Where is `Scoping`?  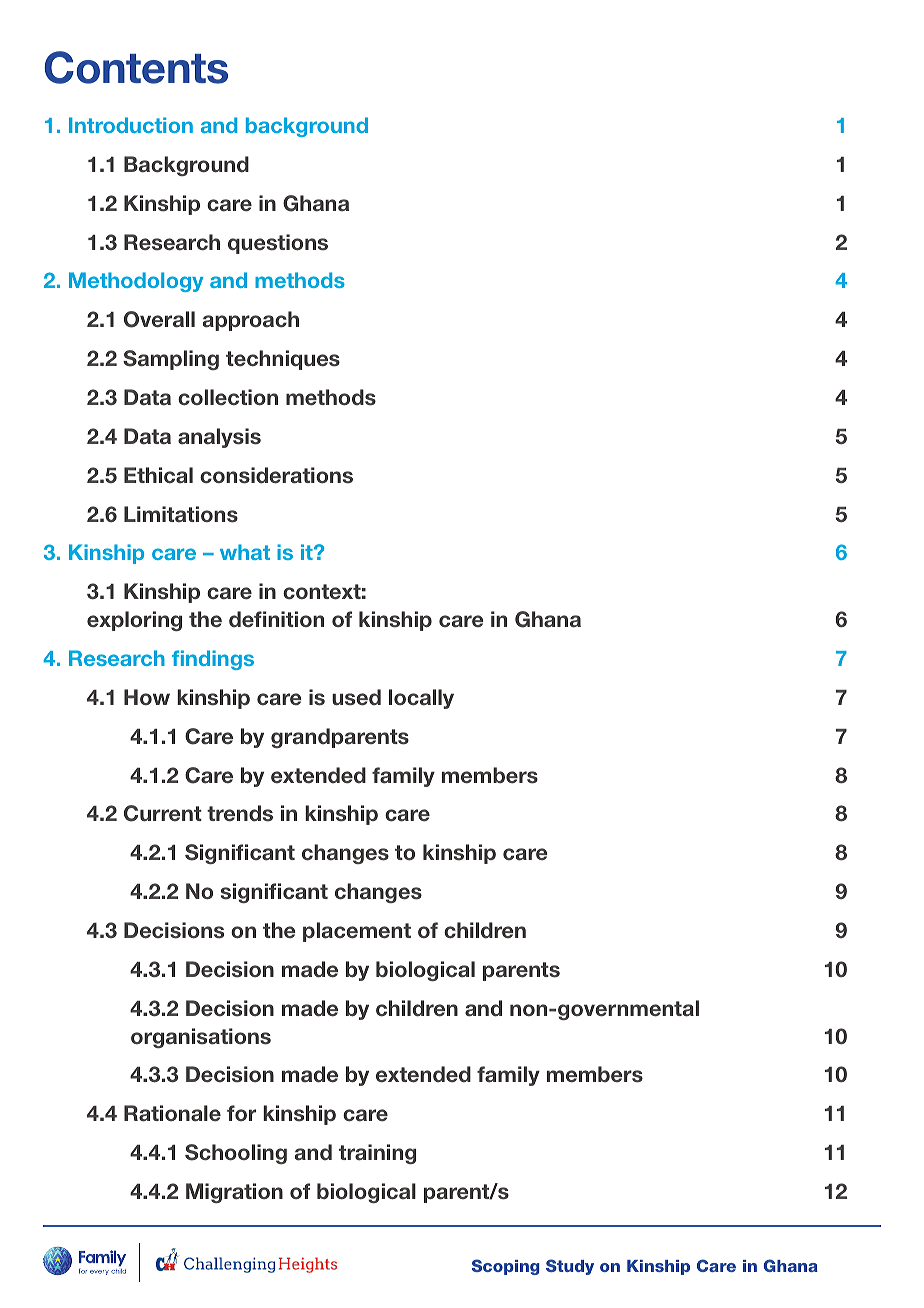
Scoping is located at coordinates (506, 1267).
